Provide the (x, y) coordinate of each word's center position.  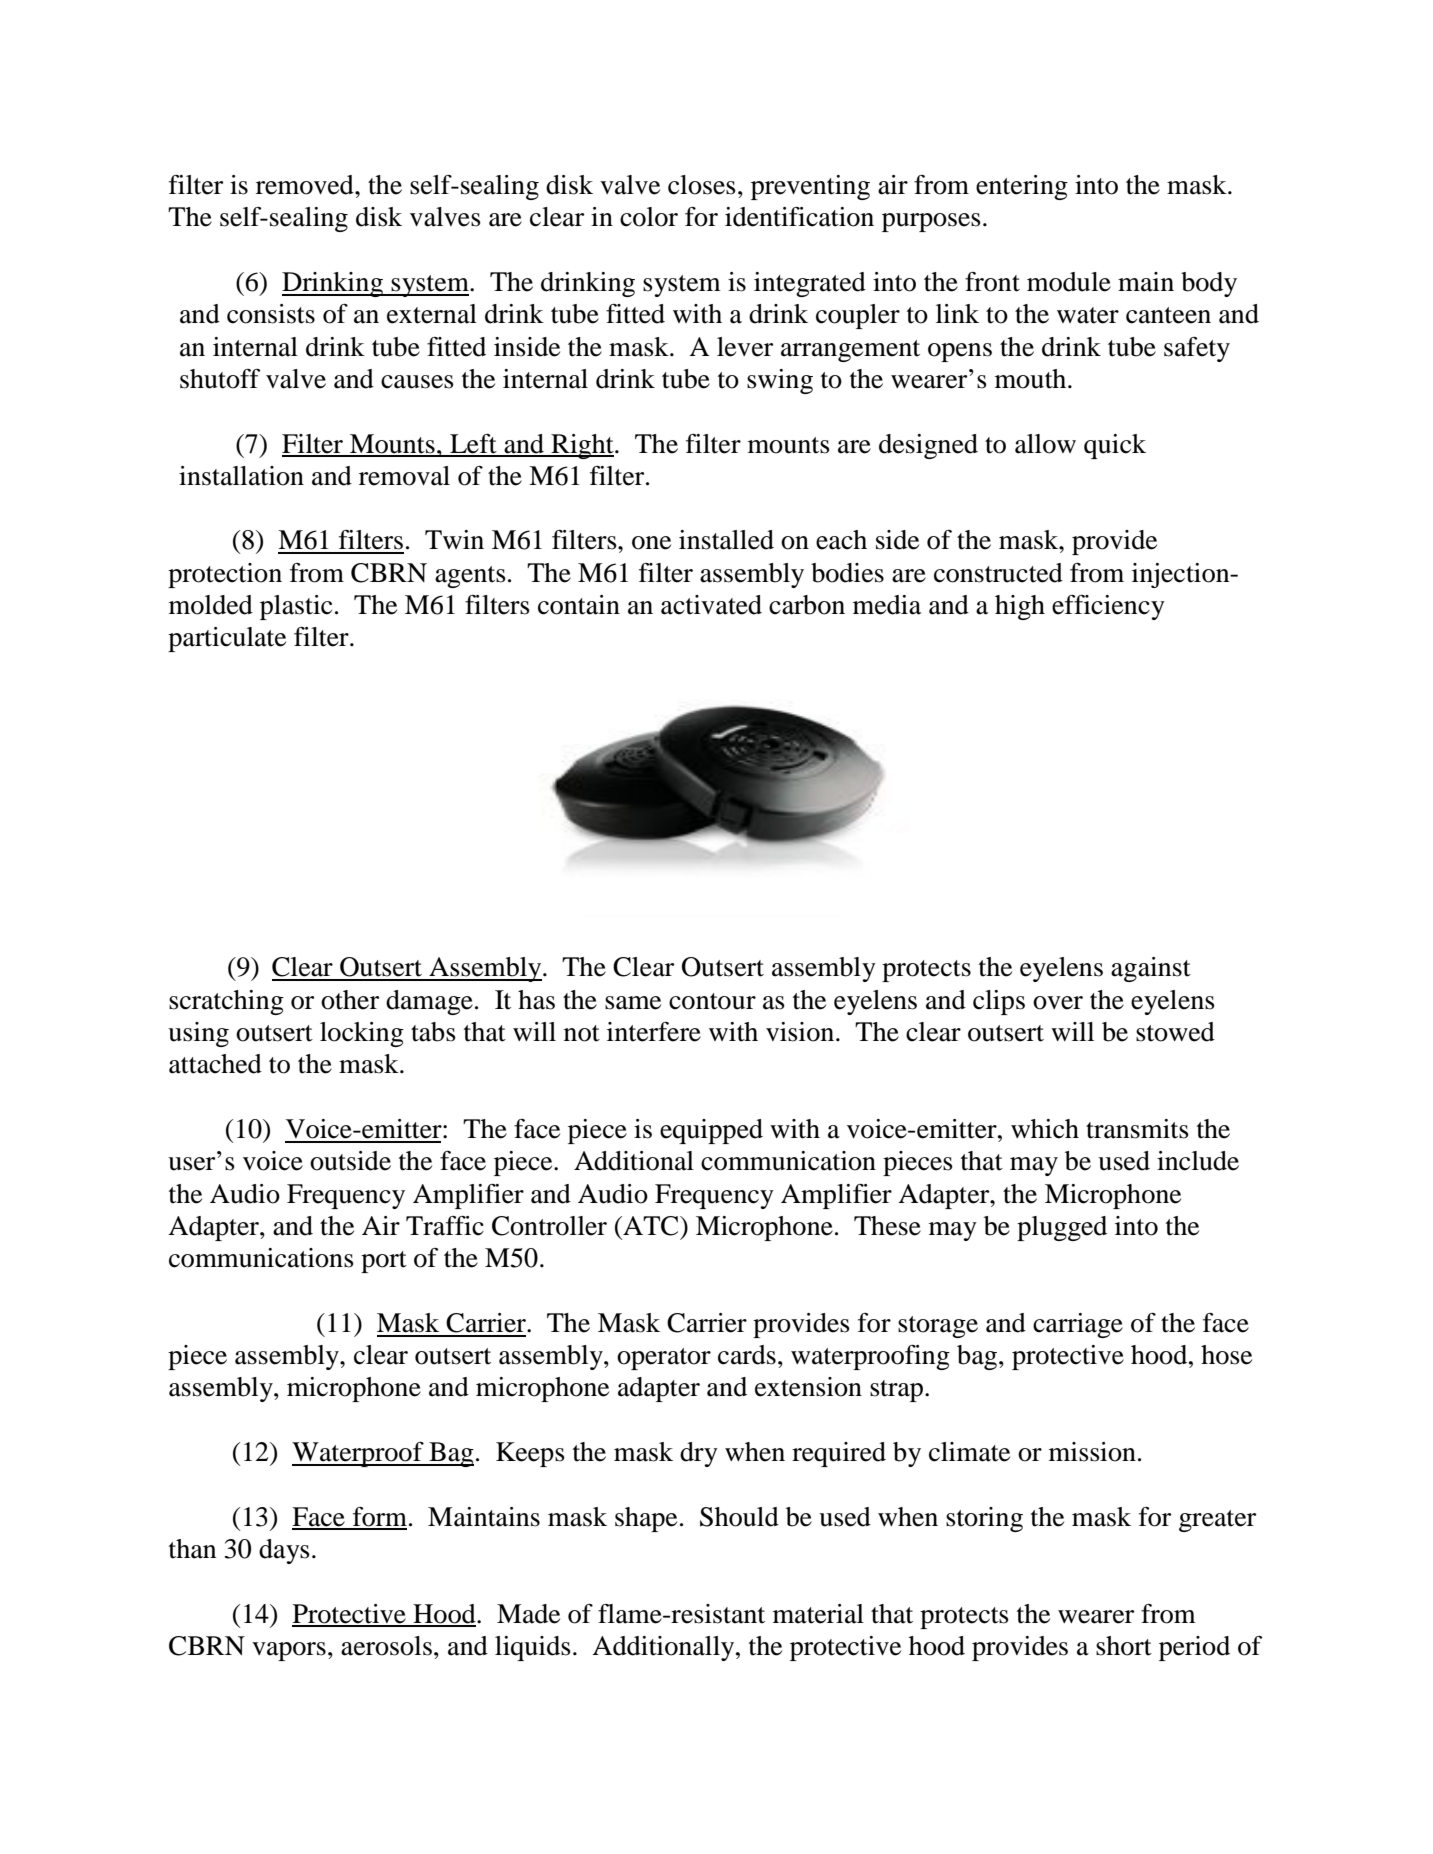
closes (702, 185)
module (1069, 282)
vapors (289, 1651)
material (818, 1614)
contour (712, 1001)
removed (306, 185)
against (1151, 969)
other (350, 1000)
